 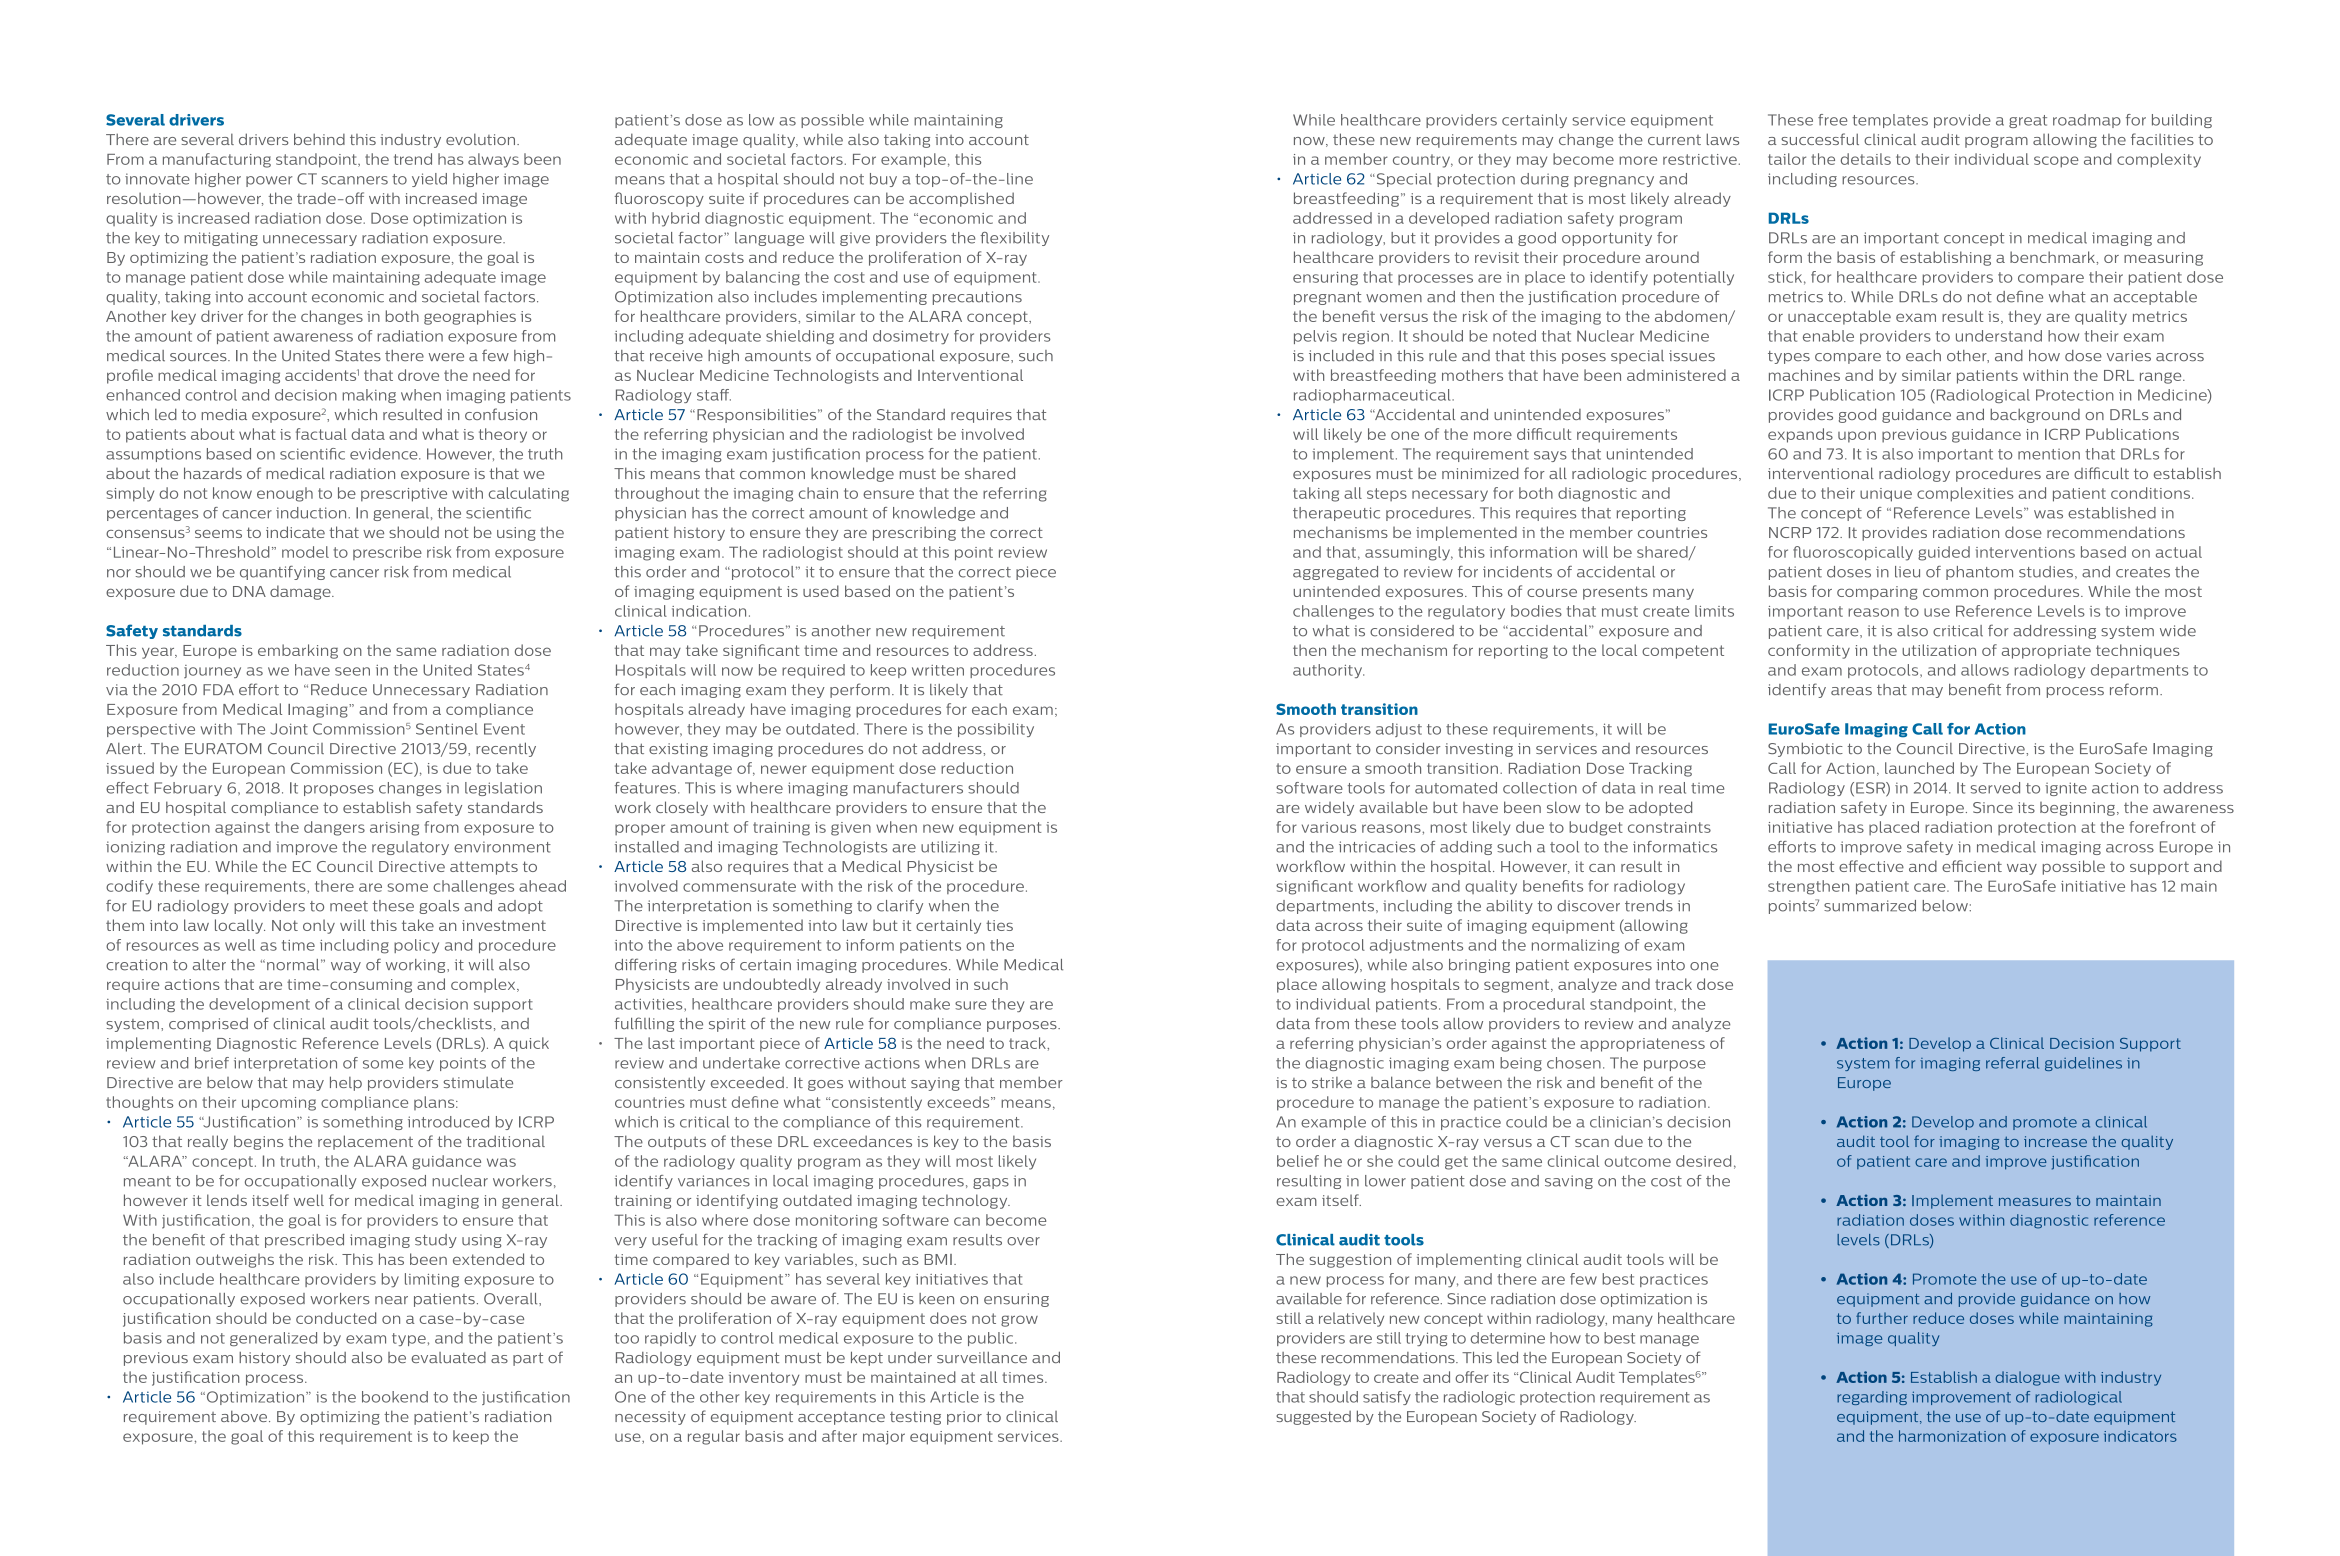 I want to click on accomplished, so click(x=961, y=199).
